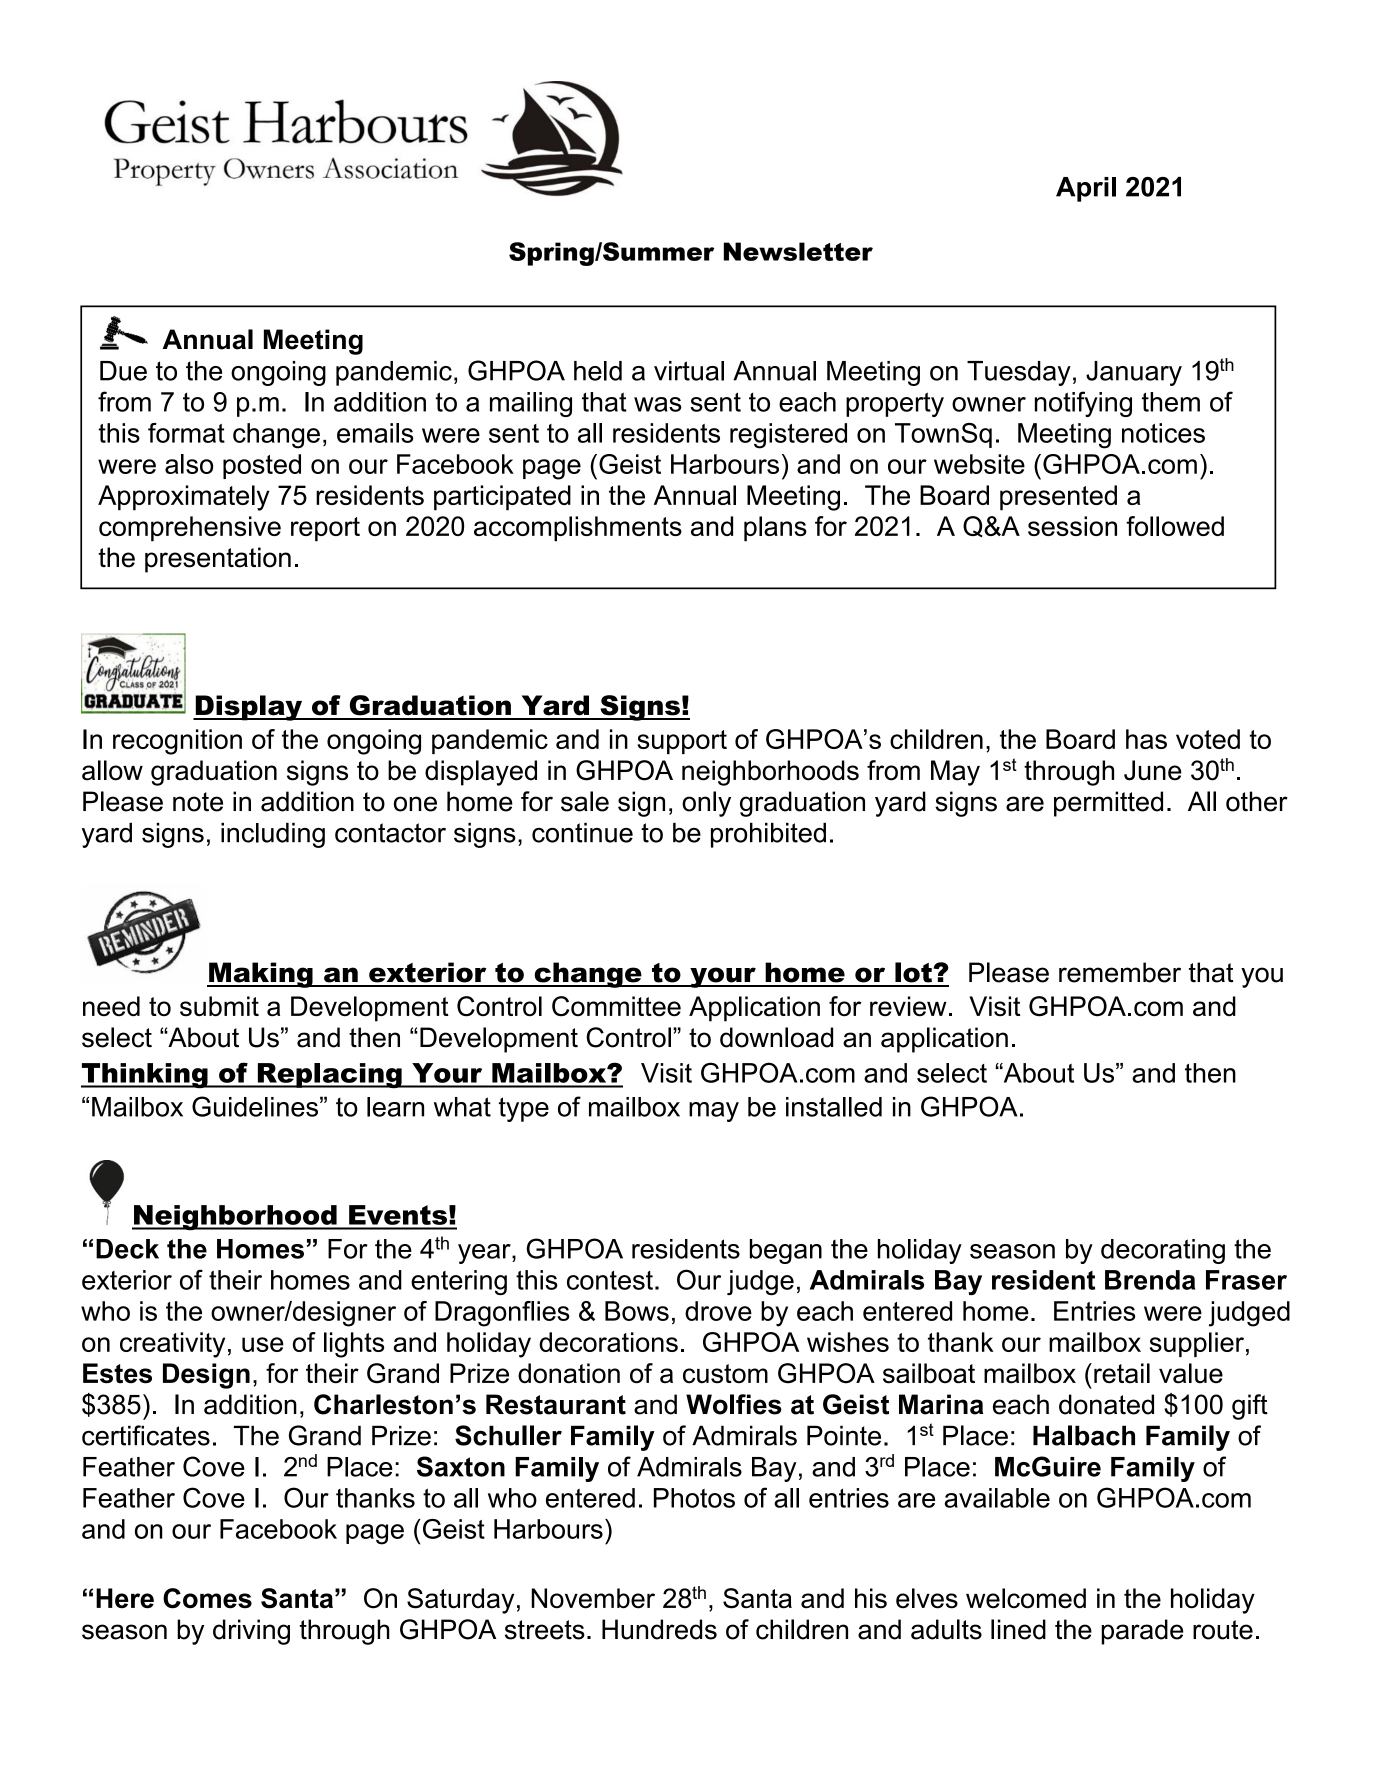 The image size is (1381, 1787). What do you see at coordinates (834, 1107) in the document?
I see `installed` at bounding box center [834, 1107].
